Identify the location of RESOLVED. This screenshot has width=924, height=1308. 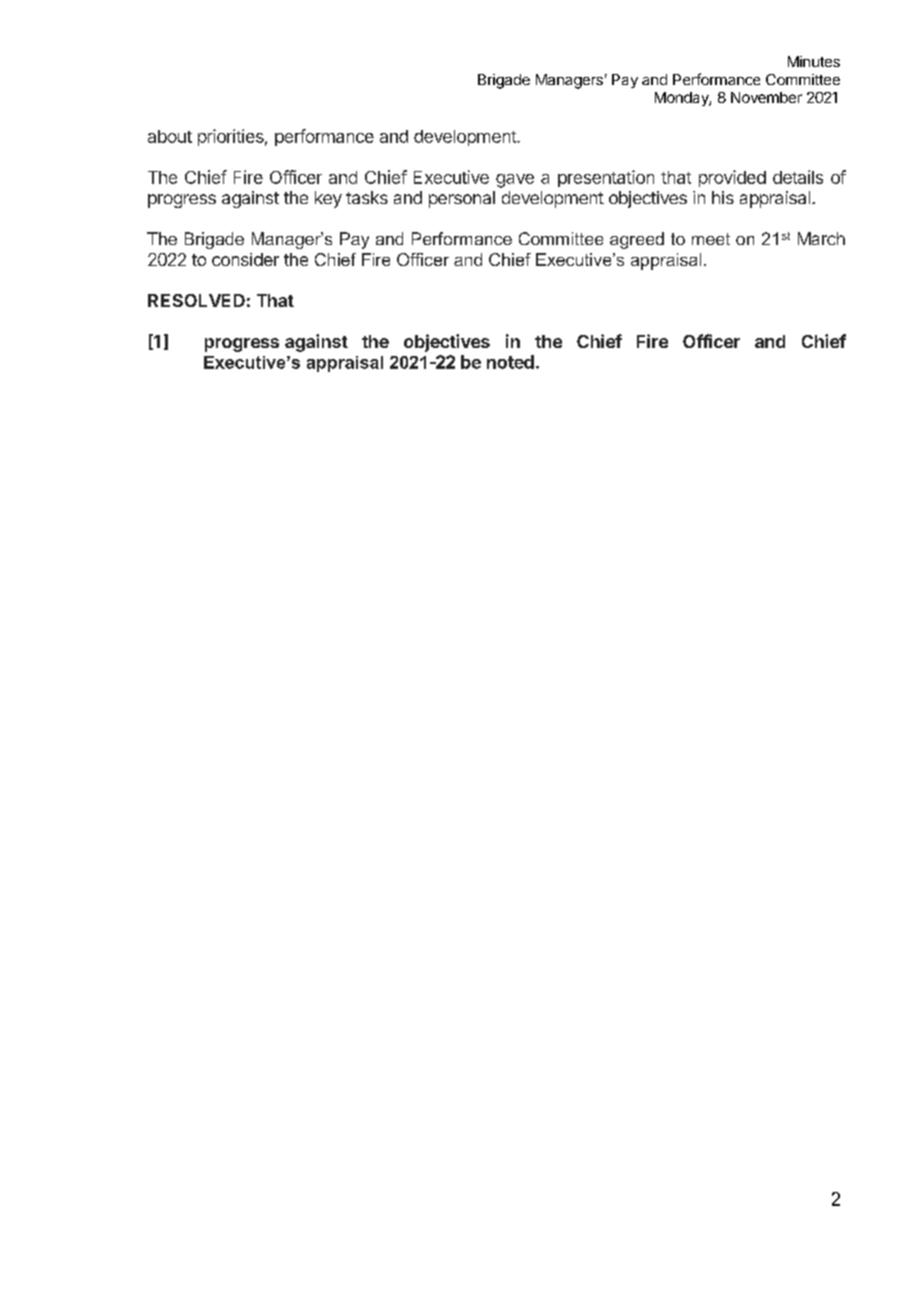
(196, 300).
